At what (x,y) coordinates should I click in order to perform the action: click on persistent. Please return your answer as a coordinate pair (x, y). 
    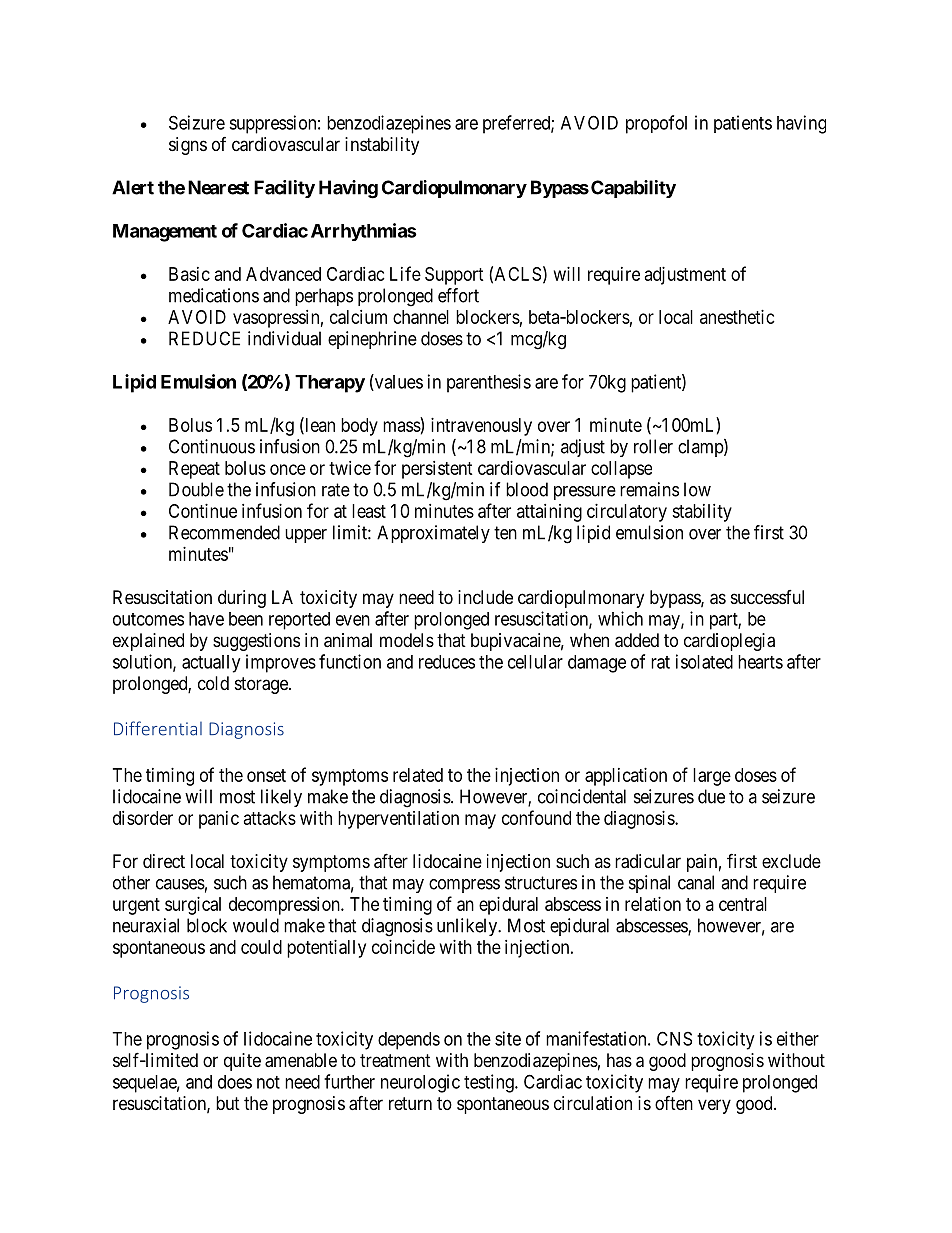
    Looking at the image, I should click on (437, 470).
